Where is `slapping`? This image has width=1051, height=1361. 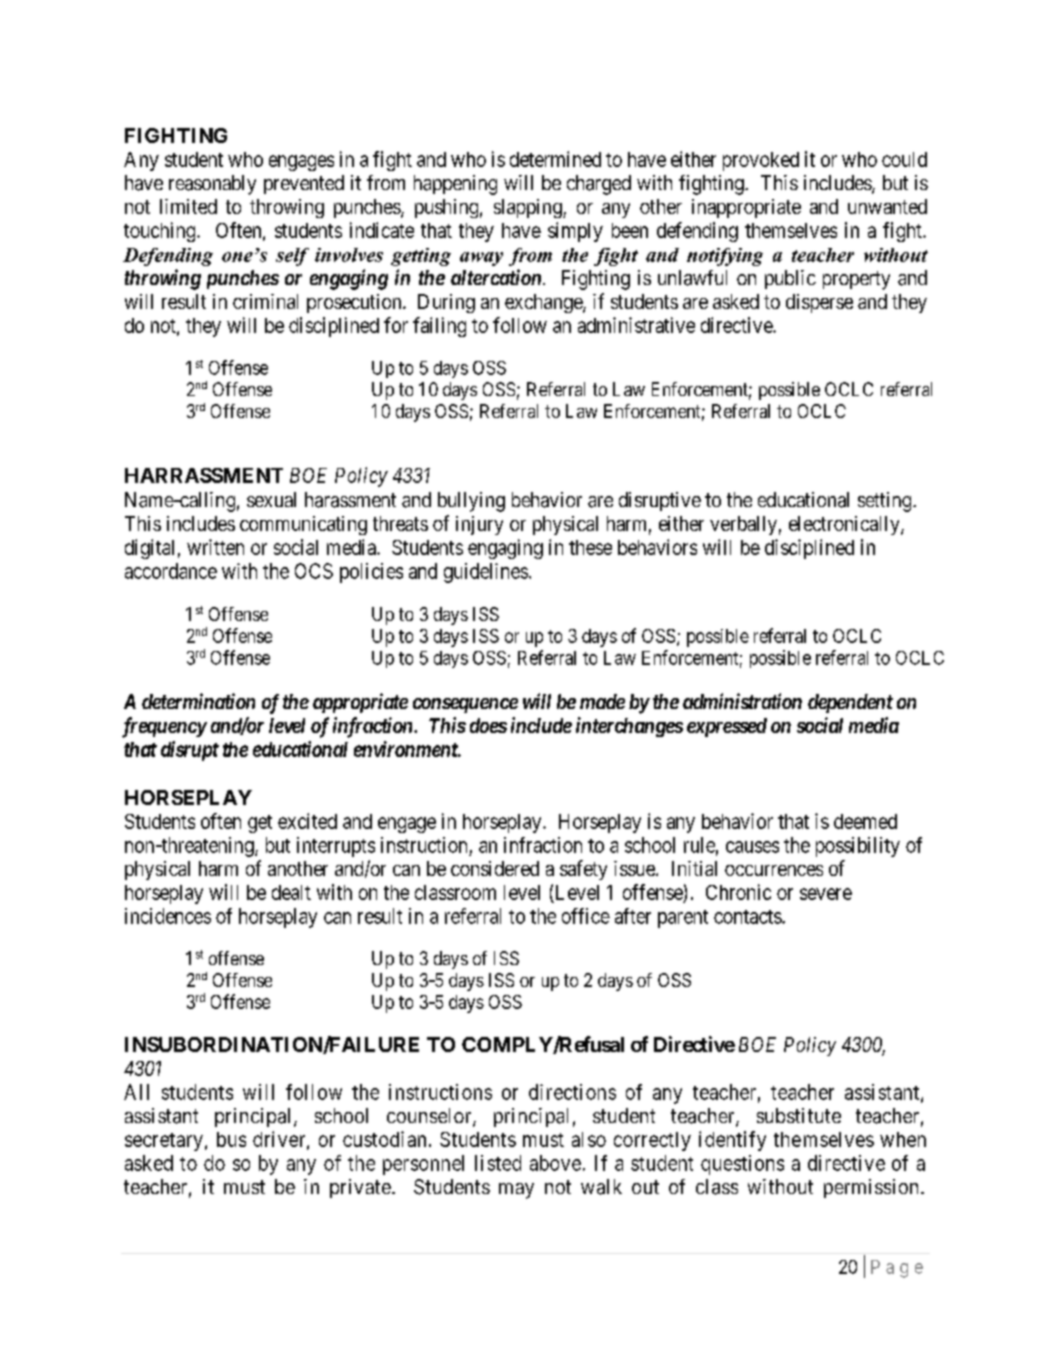
slapping is located at coordinates (529, 208).
